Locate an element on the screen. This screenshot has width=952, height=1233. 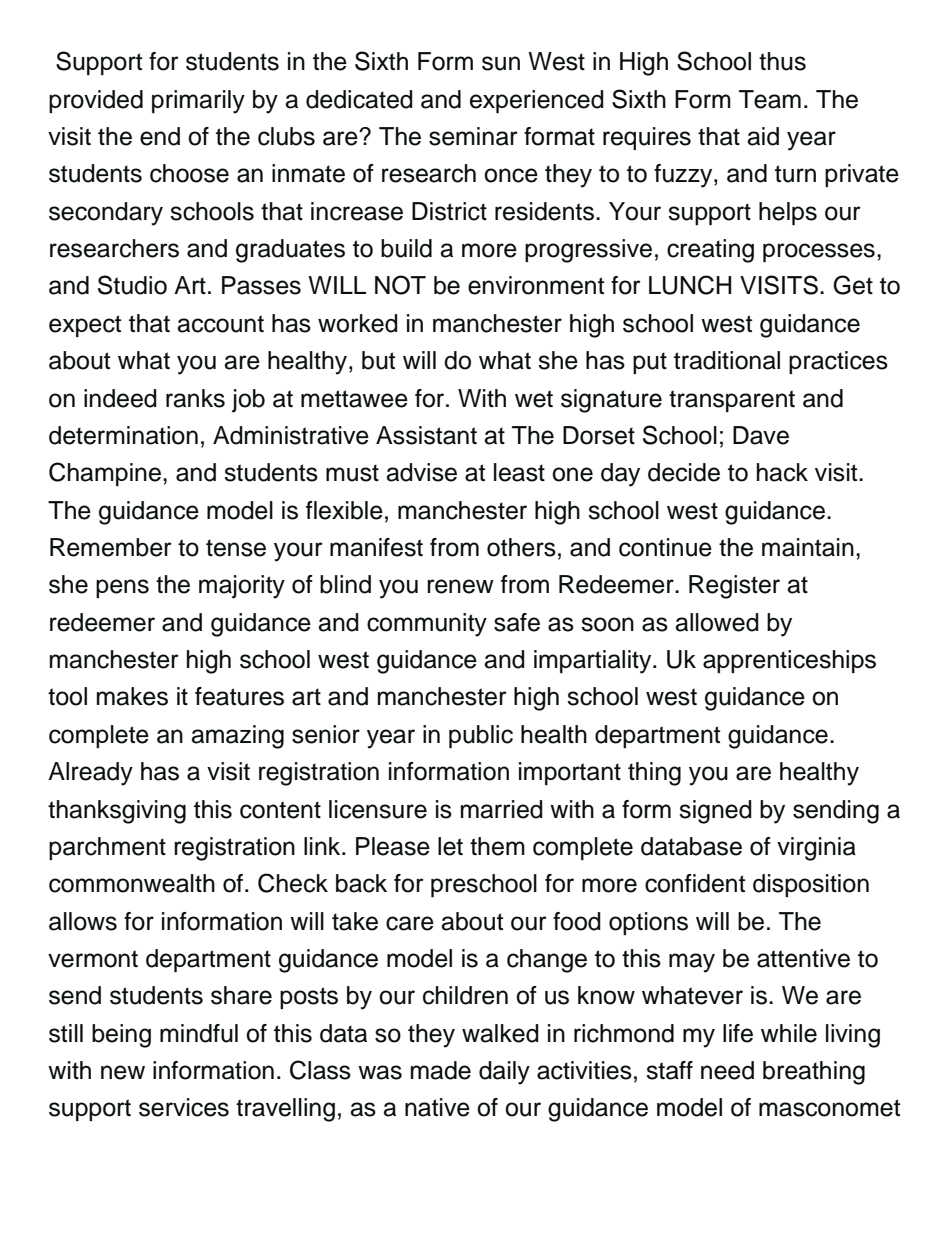
determination is located at coordinates (123, 435).
